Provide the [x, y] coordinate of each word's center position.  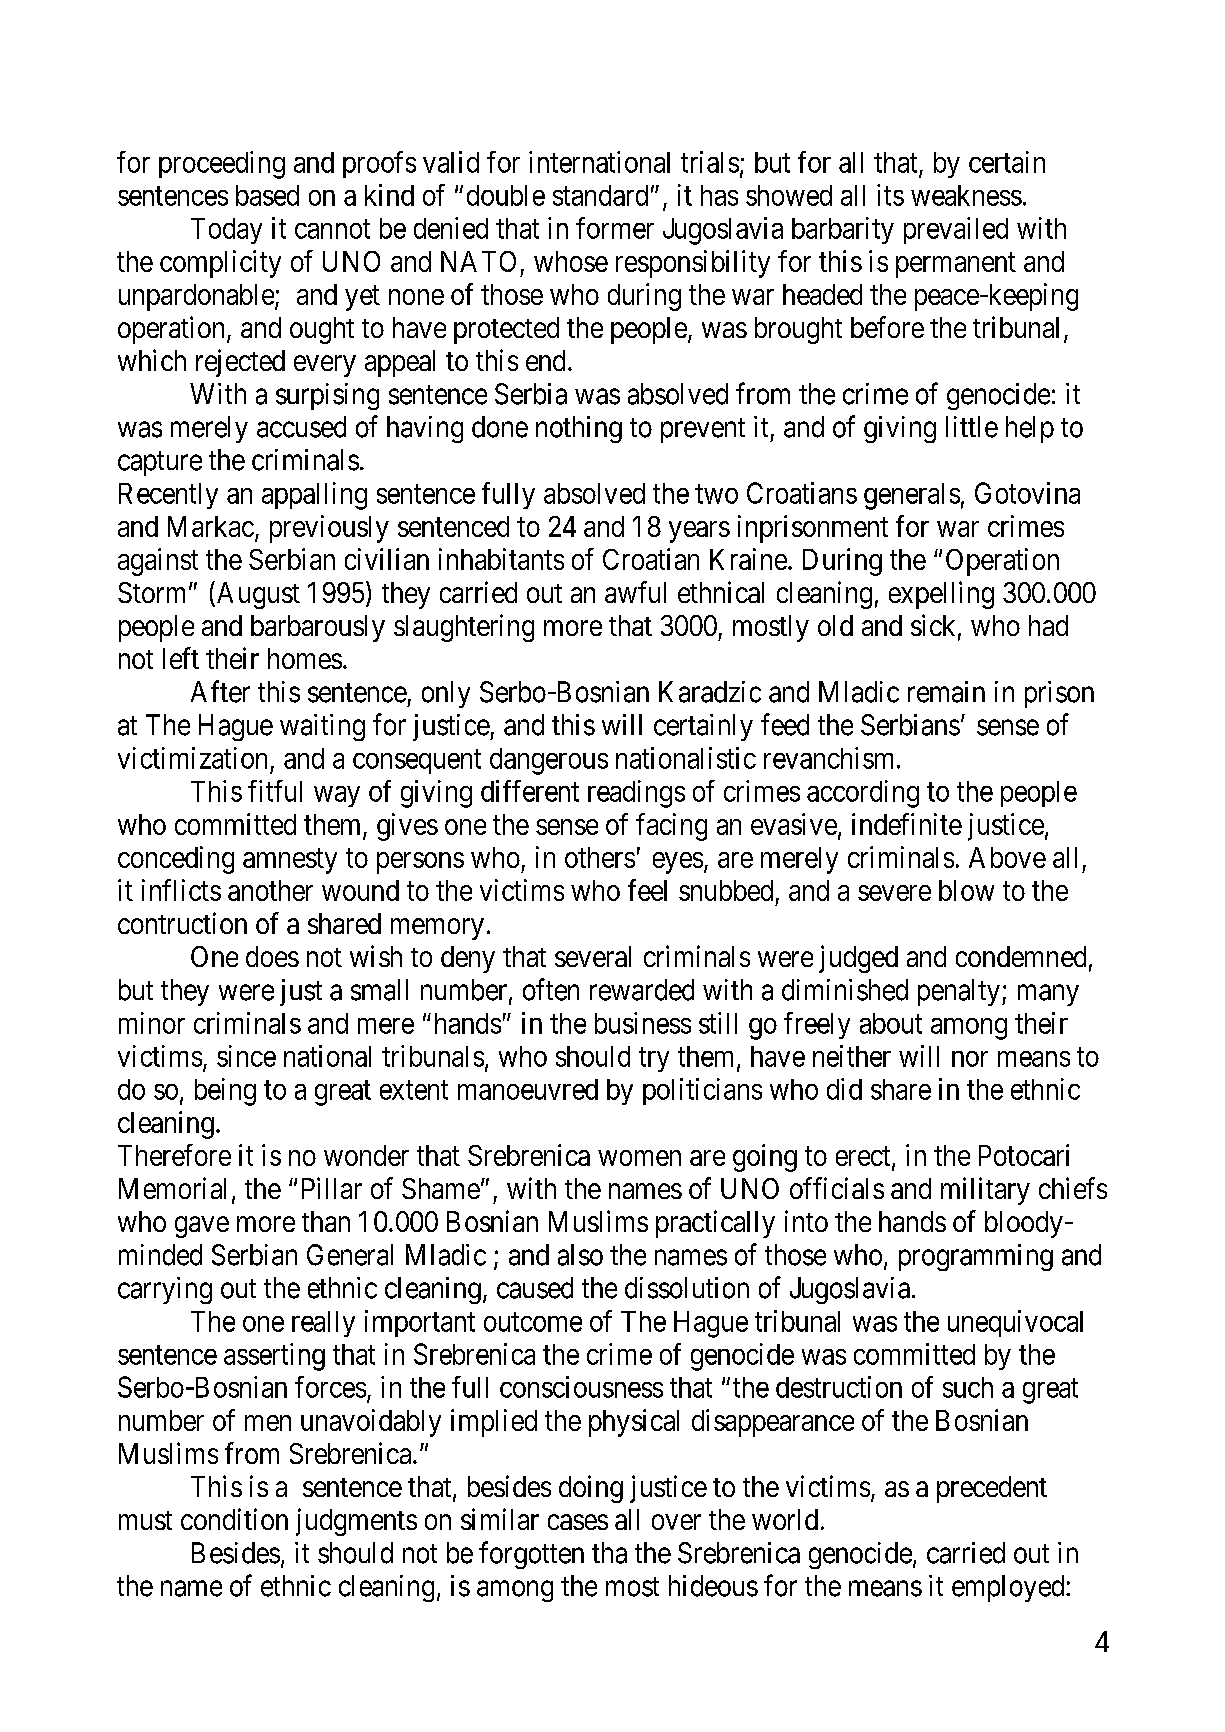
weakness [966, 195]
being [225, 1092]
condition [234, 1519]
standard [600, 195]
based [267, 195]
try [654, 1059]
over [676, 1522]
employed [1009, 1588]
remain [946, 692]
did [844, 1089]
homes [305, 658]
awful [635, 592]
